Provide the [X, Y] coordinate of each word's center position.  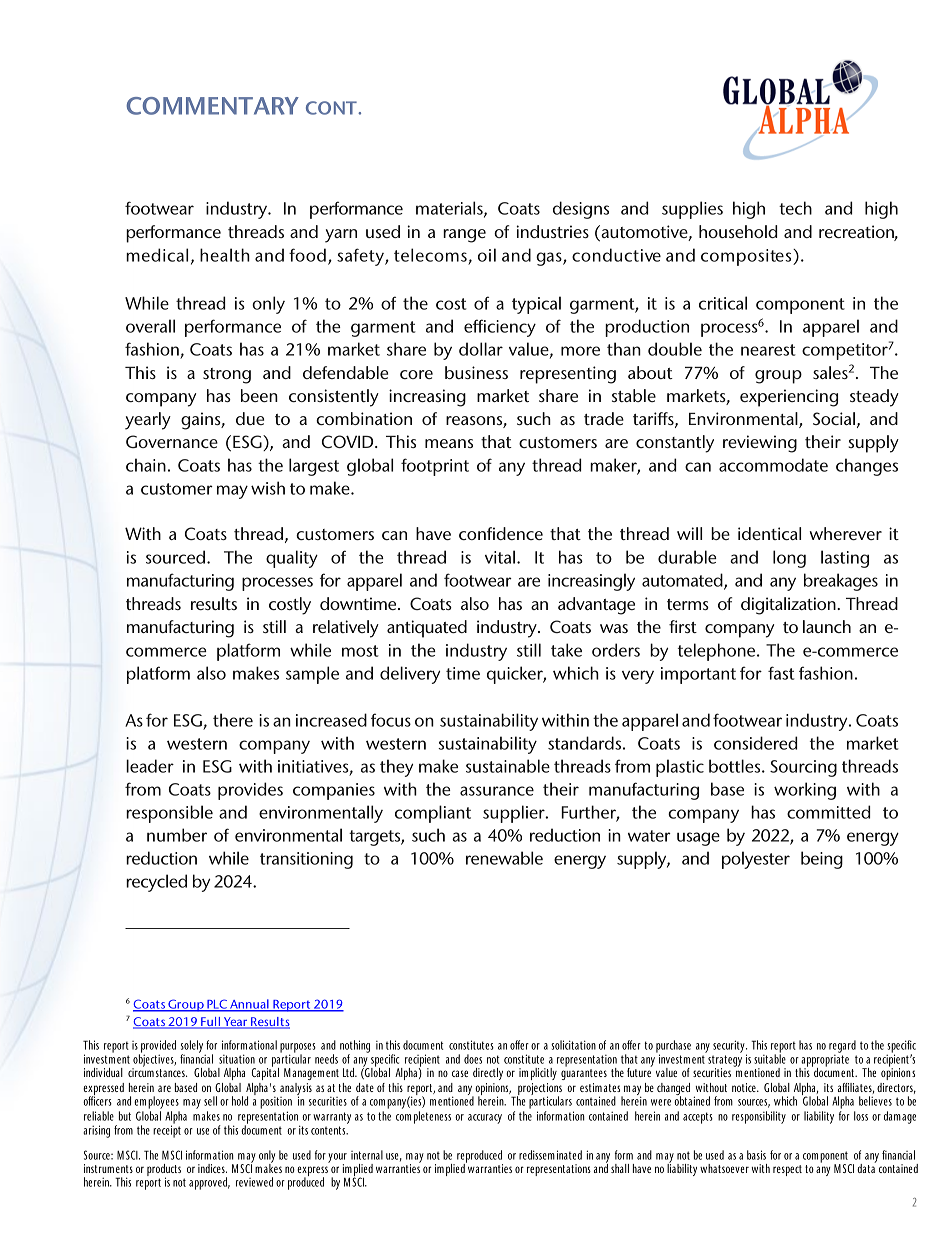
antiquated [427, 629]
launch [827, 626]
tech [795, 208]
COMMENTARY [212, 106]
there [233, 720]
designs [581, 210]
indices [212, 1168]
